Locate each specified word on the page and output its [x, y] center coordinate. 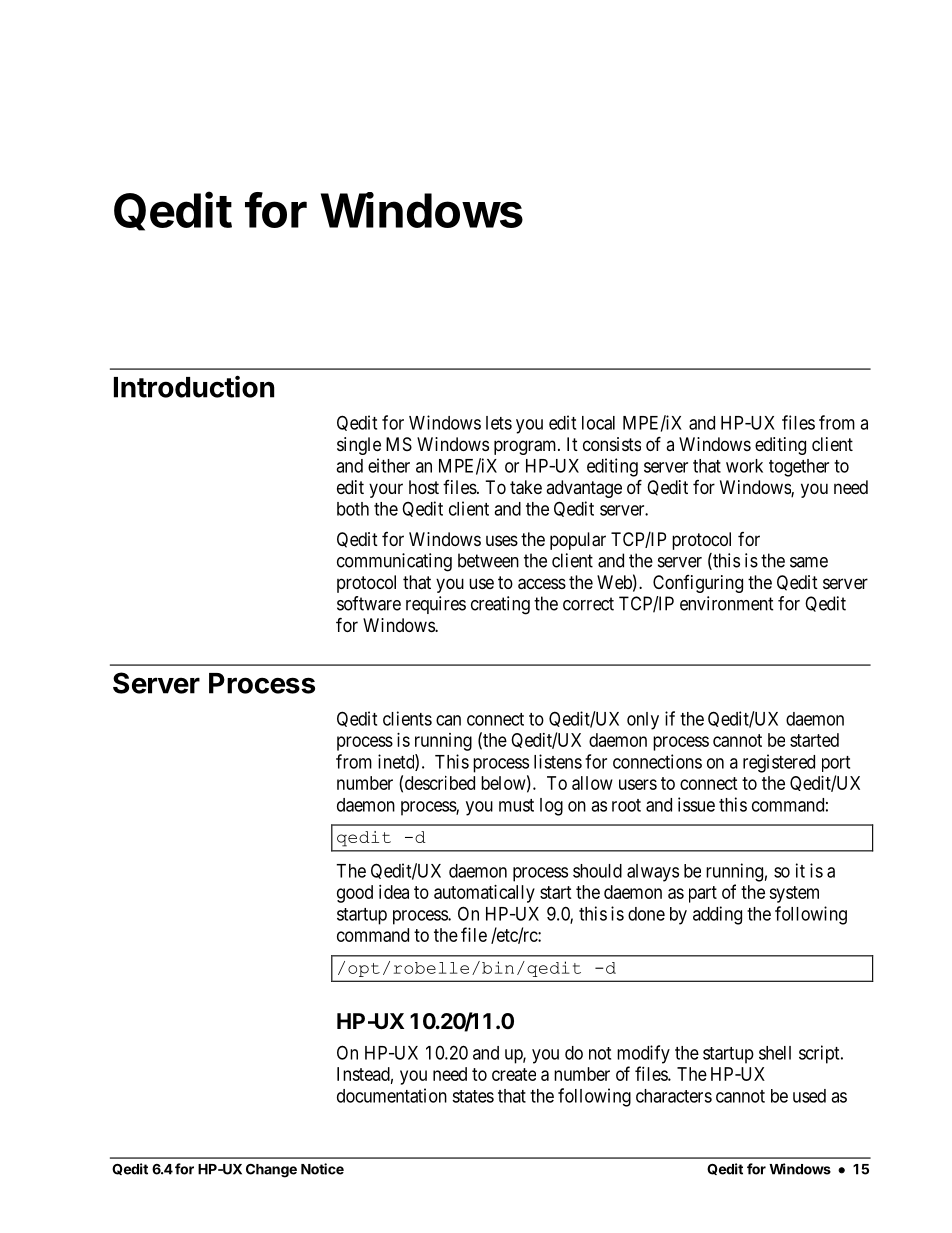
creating [500, 605]
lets [499, 423]
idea [394, 892]
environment [727, 603]
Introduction [194, 386]
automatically [484, 894]
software [369, 603]
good [355, 894]
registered [779, 763]
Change [271, 1171]
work [744, 466]
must [516, 805]
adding [717, 915]
